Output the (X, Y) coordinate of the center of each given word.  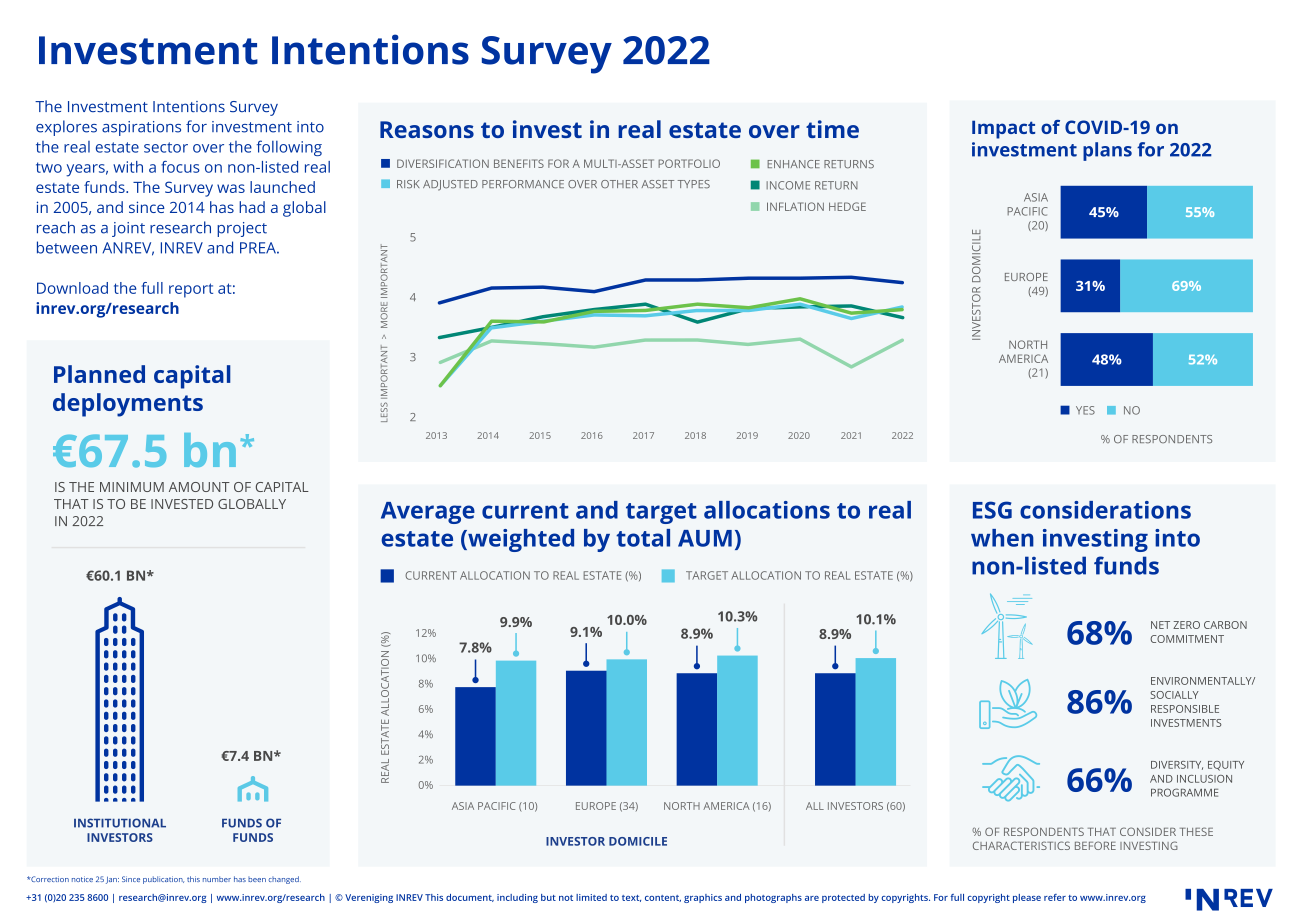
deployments (128, 405)
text (631, 898)
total (643, 538)
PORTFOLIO (689, 163)
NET (1160, 625)
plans (1107, 151)
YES (1085, 410)
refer (1055, 897)
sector (166, 147)
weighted (520, 540)
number (217, 879)
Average (428, 513)
